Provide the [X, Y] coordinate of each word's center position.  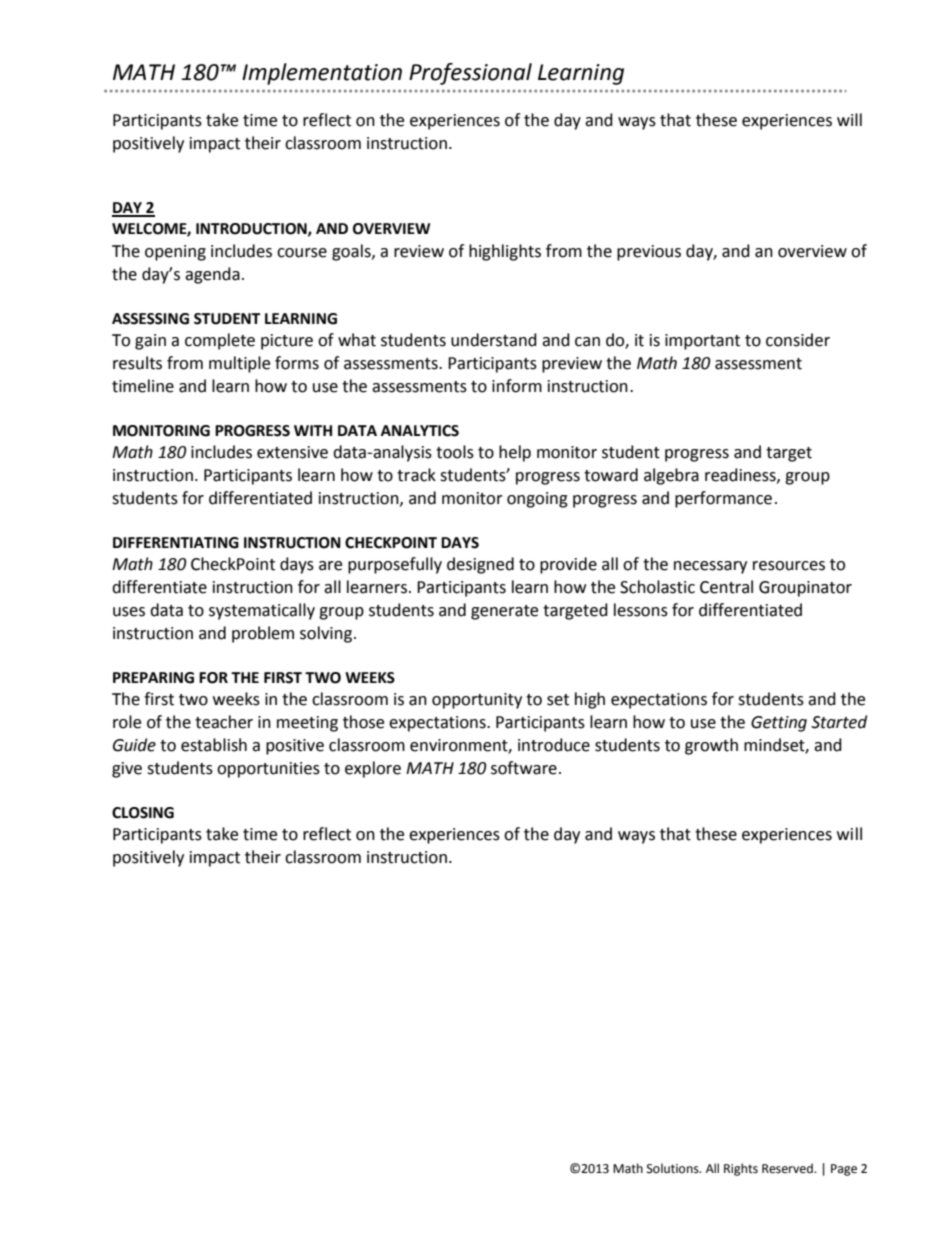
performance [723, 499]
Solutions [674, 1168]
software [524, 768]
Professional [470, 74]
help [515, 453]
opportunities [268, 770]
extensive [292, 452]
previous [649, 253]
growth [711, 746]
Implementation [322, 74]
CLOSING [143, 813]
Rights [741, 1169]
